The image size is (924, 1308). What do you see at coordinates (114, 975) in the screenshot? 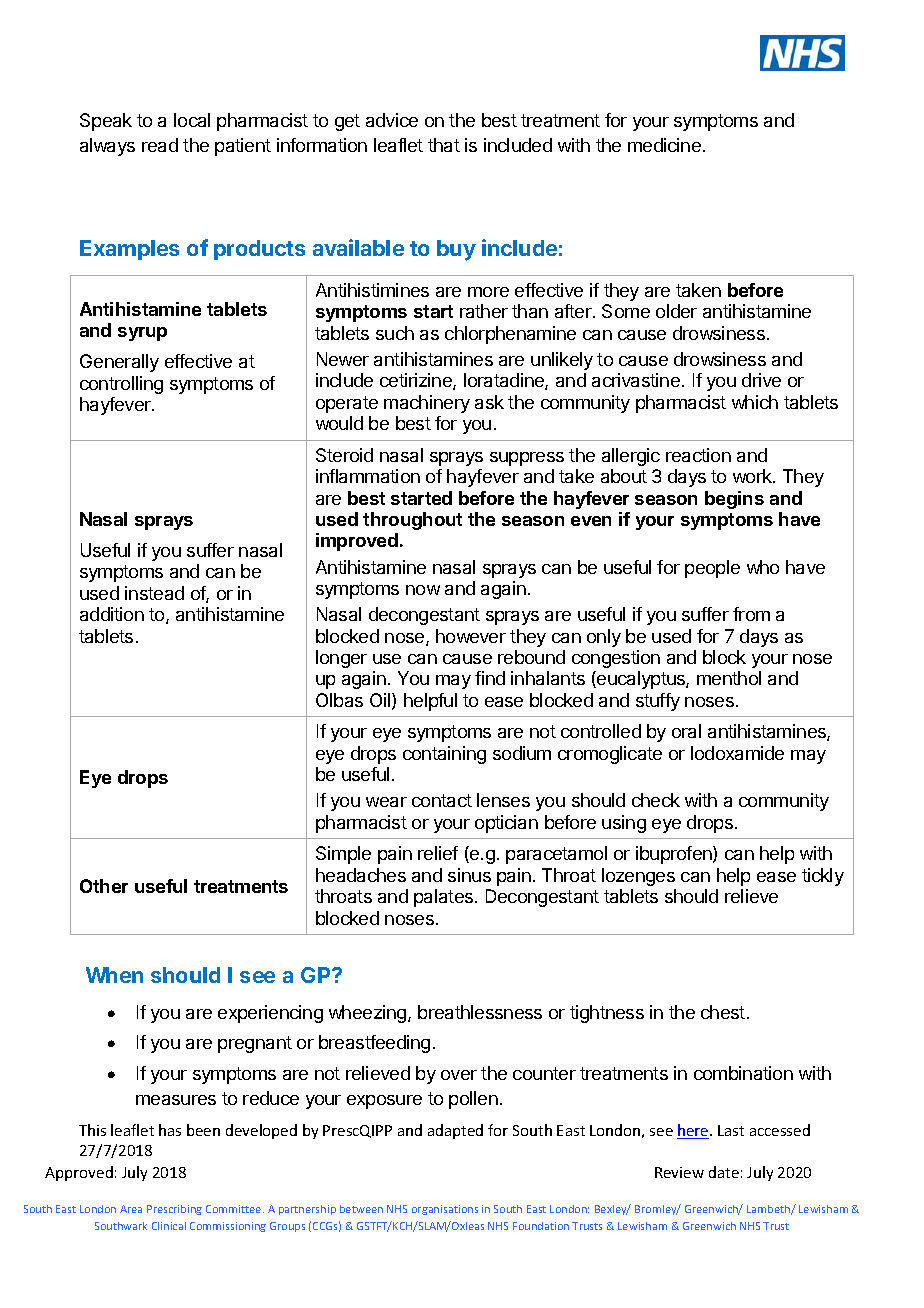
I see `When` at bounding box center [114, 975].
